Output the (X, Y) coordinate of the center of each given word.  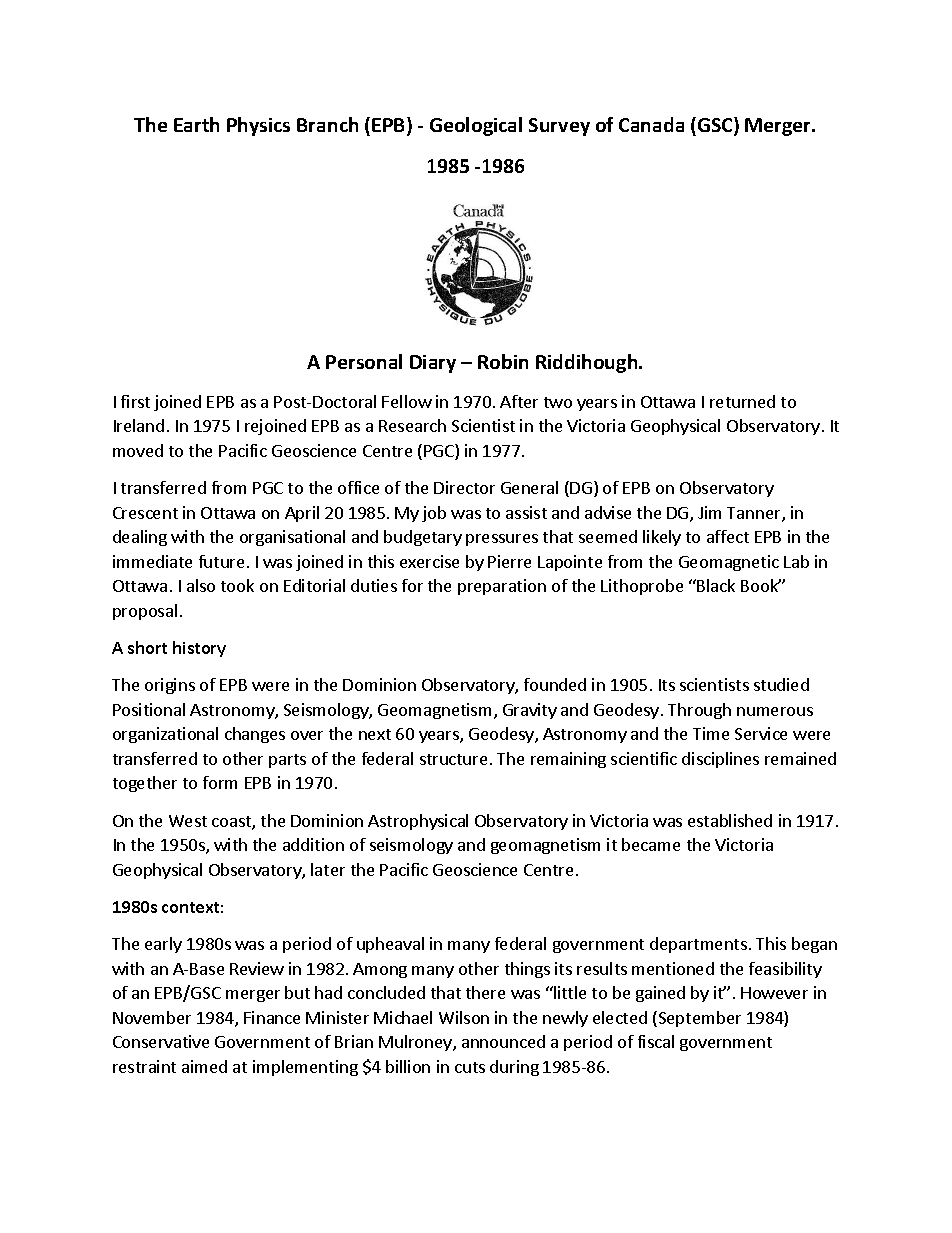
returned (742, 401)
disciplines (720, 760)
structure (453, 759)
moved (138, 450)
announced (503, 1041)
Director (464, 487)
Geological (476, 126)
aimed (204, 1066)
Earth (196, 124)
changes (255, 735)
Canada (651, 124)
